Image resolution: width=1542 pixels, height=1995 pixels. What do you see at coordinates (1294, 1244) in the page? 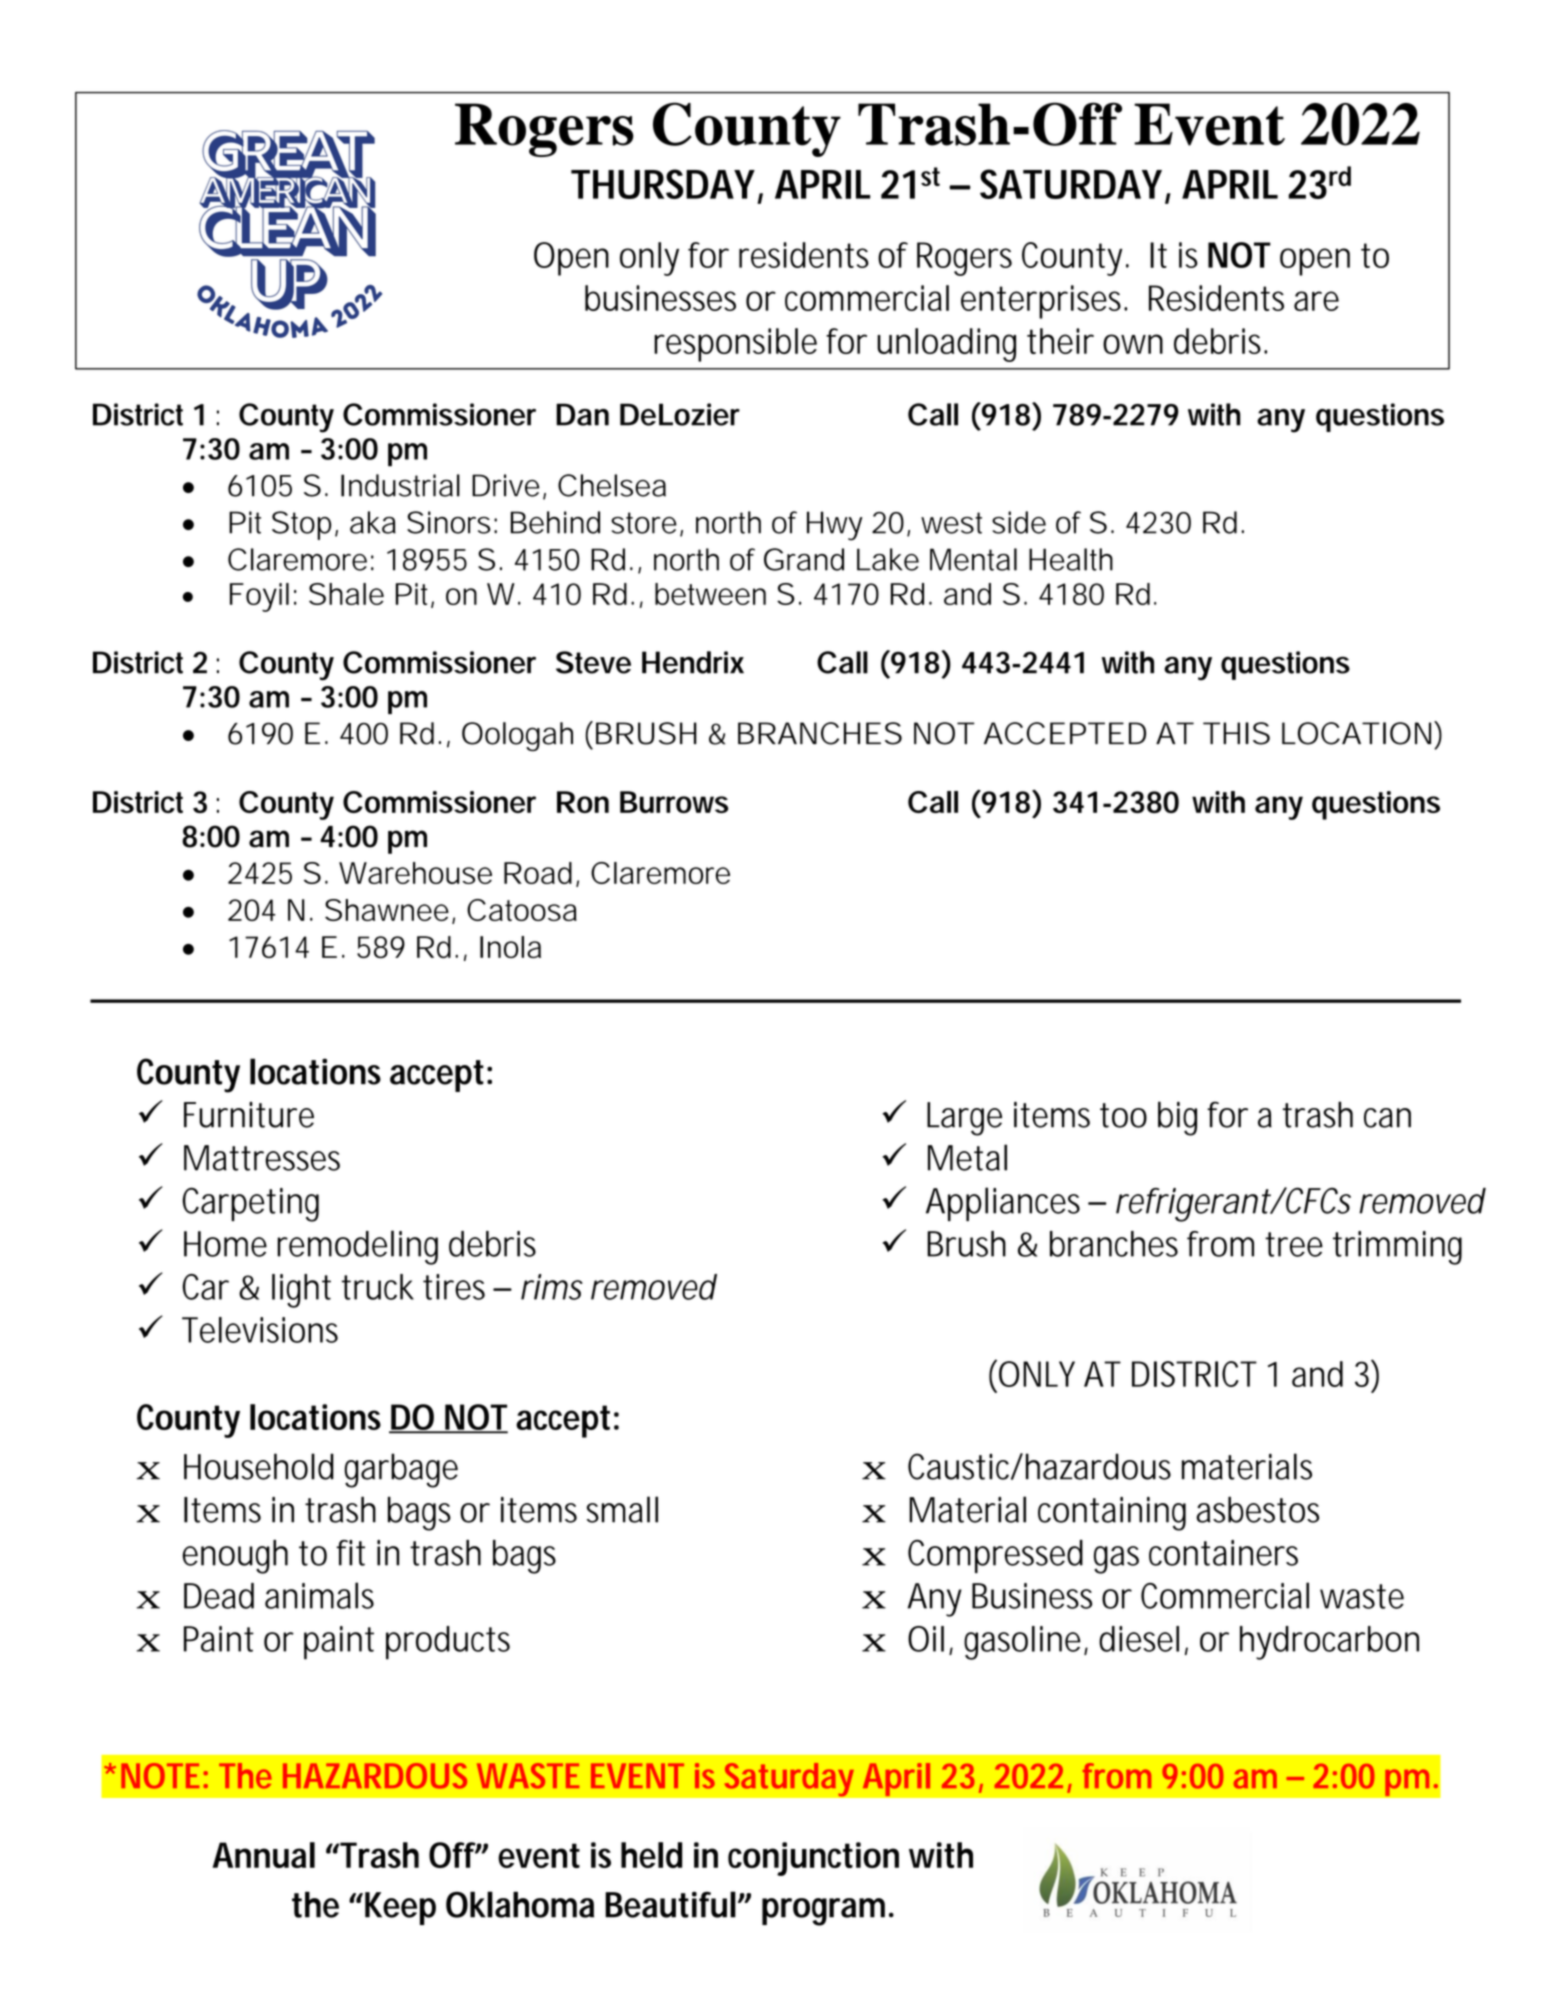
I see `tree` at bounding box center [1294, 1244].
